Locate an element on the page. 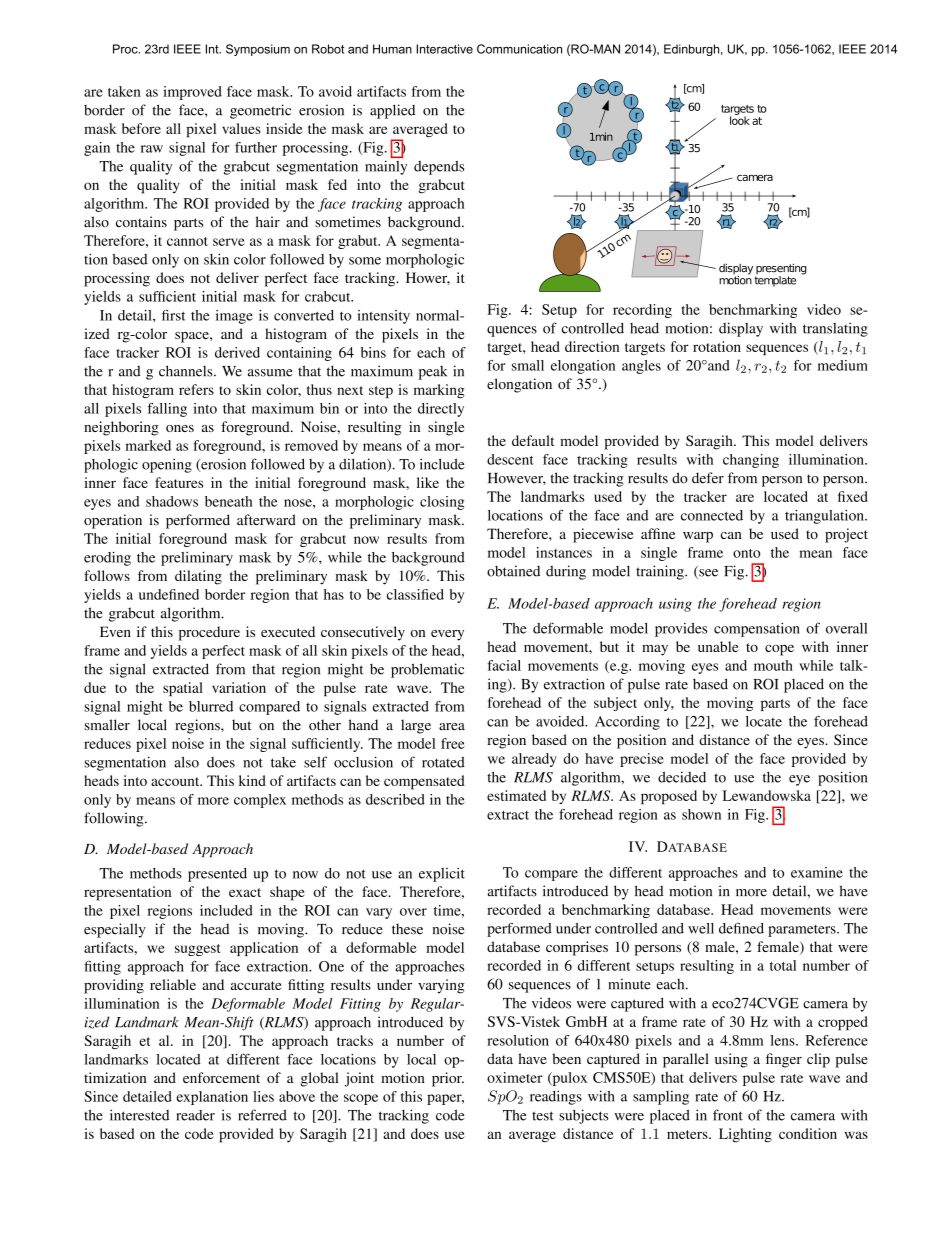 This page has height=1233, width=952. decided is located at coordinates (682, 777).
